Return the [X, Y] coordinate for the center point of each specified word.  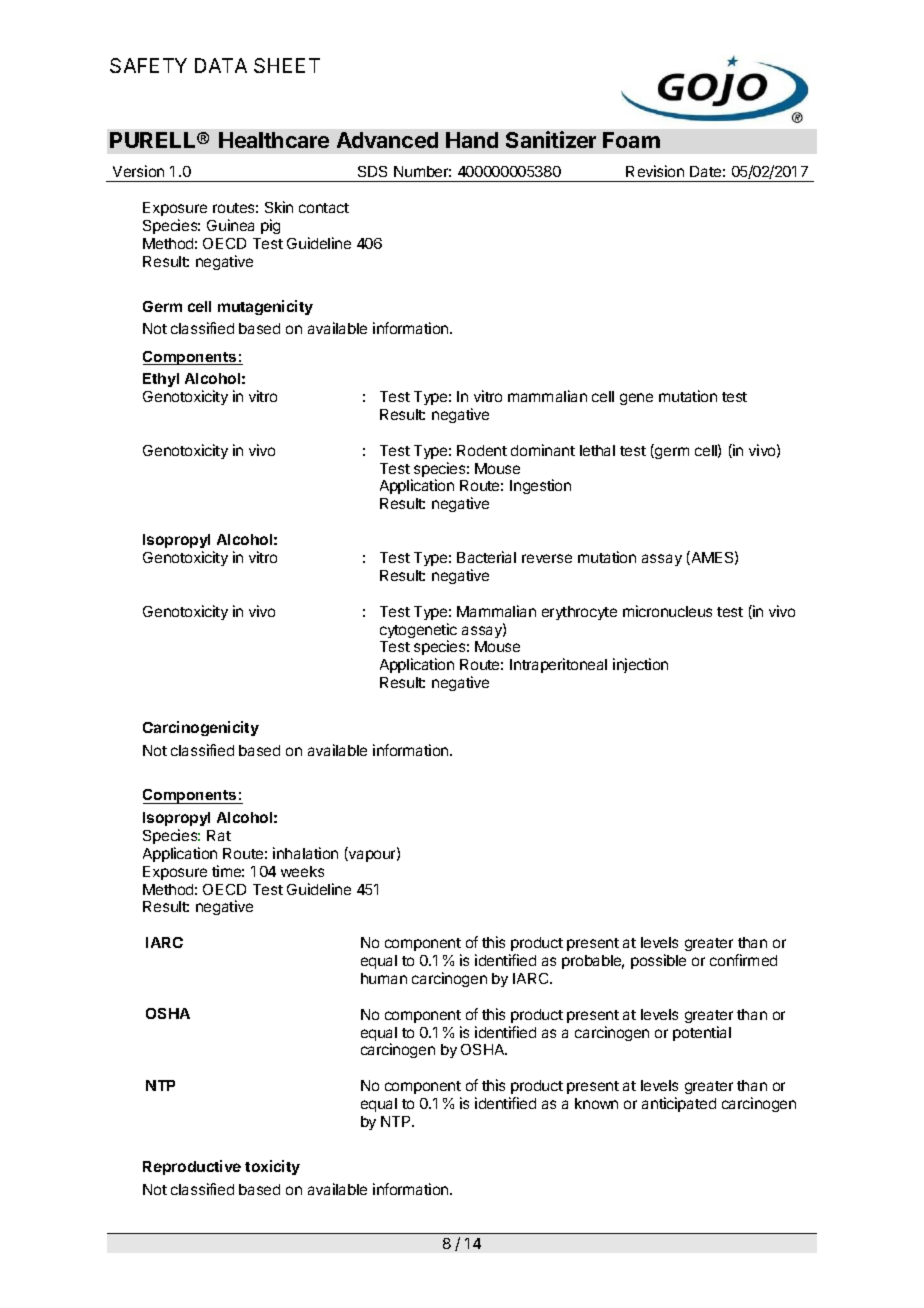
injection [640, 665]
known [596, 1103]
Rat [219, 835]
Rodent [482, 450]
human [384, 978]
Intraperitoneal [558, 665]
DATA [221, 65]
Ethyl [161, 380]
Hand [472, 140]
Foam [631, 140]
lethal [597, 450]
